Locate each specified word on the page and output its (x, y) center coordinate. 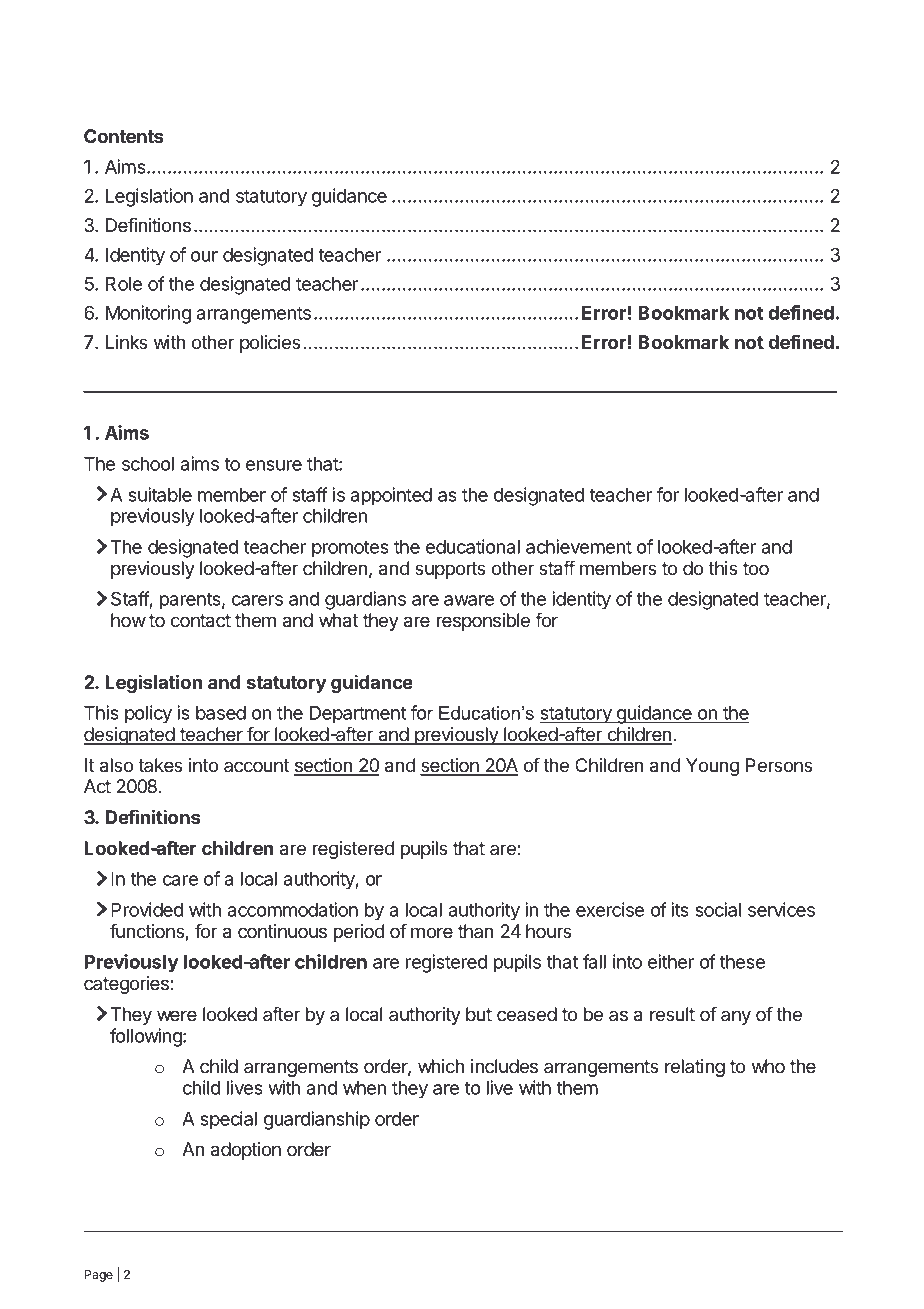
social (718, 909)
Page (98, 1276)
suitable (160, 494)
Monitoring (148, 314)
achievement (579, 546)
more (432, 933)
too (756, 569)
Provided (147, 909)
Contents (123, 136)
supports (450, 570)
